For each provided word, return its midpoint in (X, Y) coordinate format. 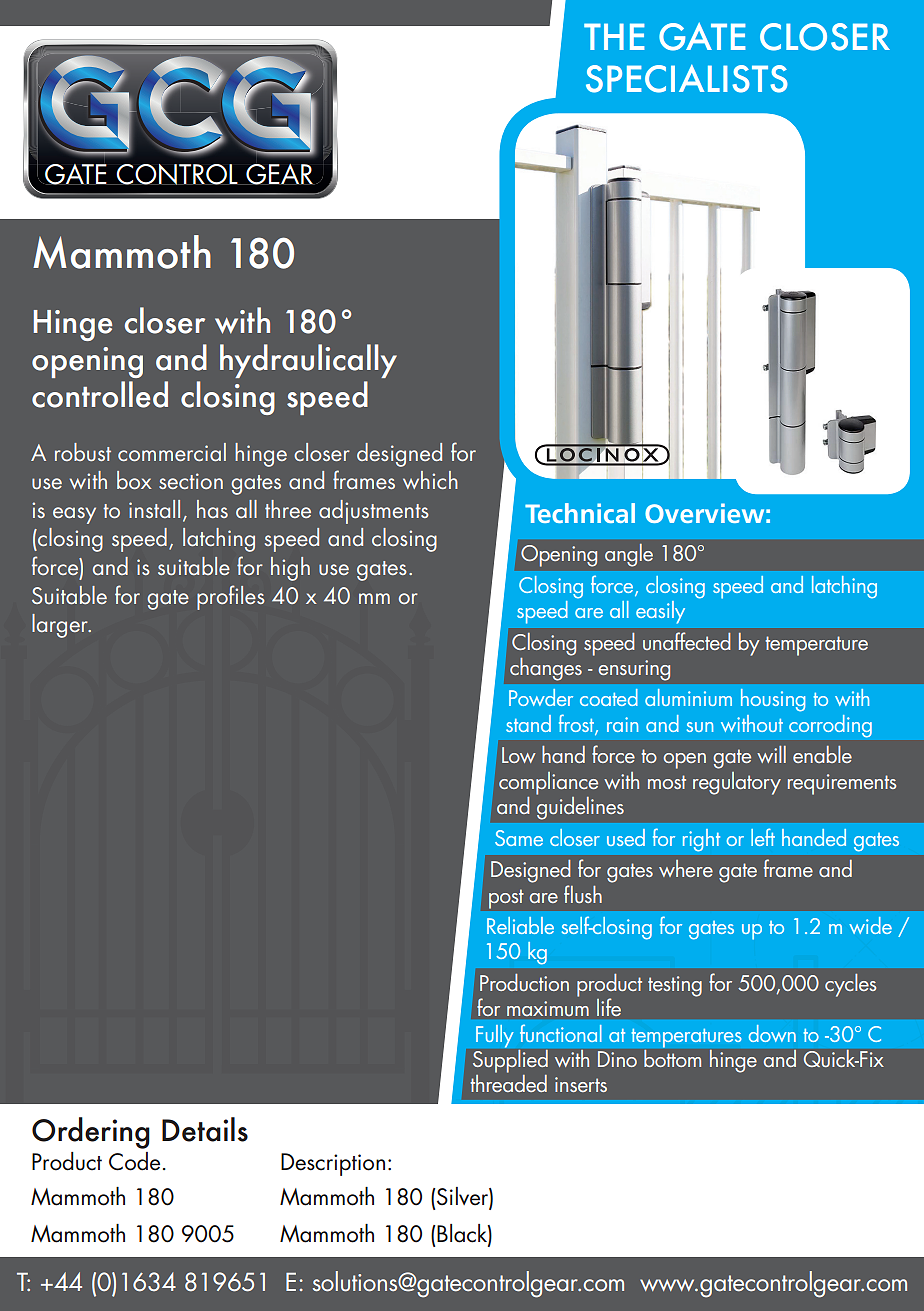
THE (614, 36)
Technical (580, 513)
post (506, 899)
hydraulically (308, 361)
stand (528, 723)
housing (773, 700)
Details (205, 1129)
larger (61, 626)
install (154, 509)
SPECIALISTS (687, 79)
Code (134, 1161)
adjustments (374, 512)
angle (629, 555)
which (430, 480)
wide (870, 925)
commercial (172, 452)
